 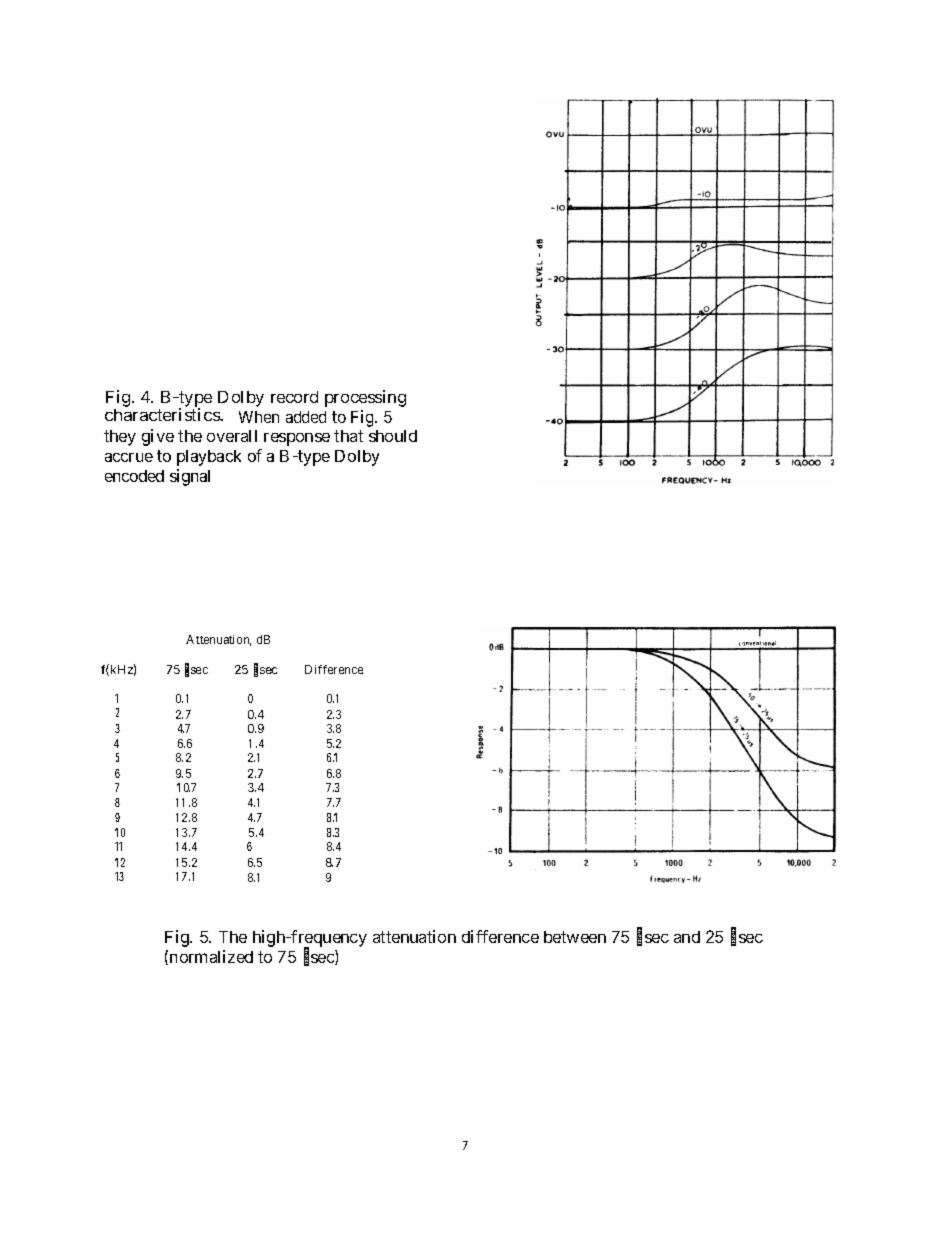 I want to click on When, so click(x=259, y=417).
